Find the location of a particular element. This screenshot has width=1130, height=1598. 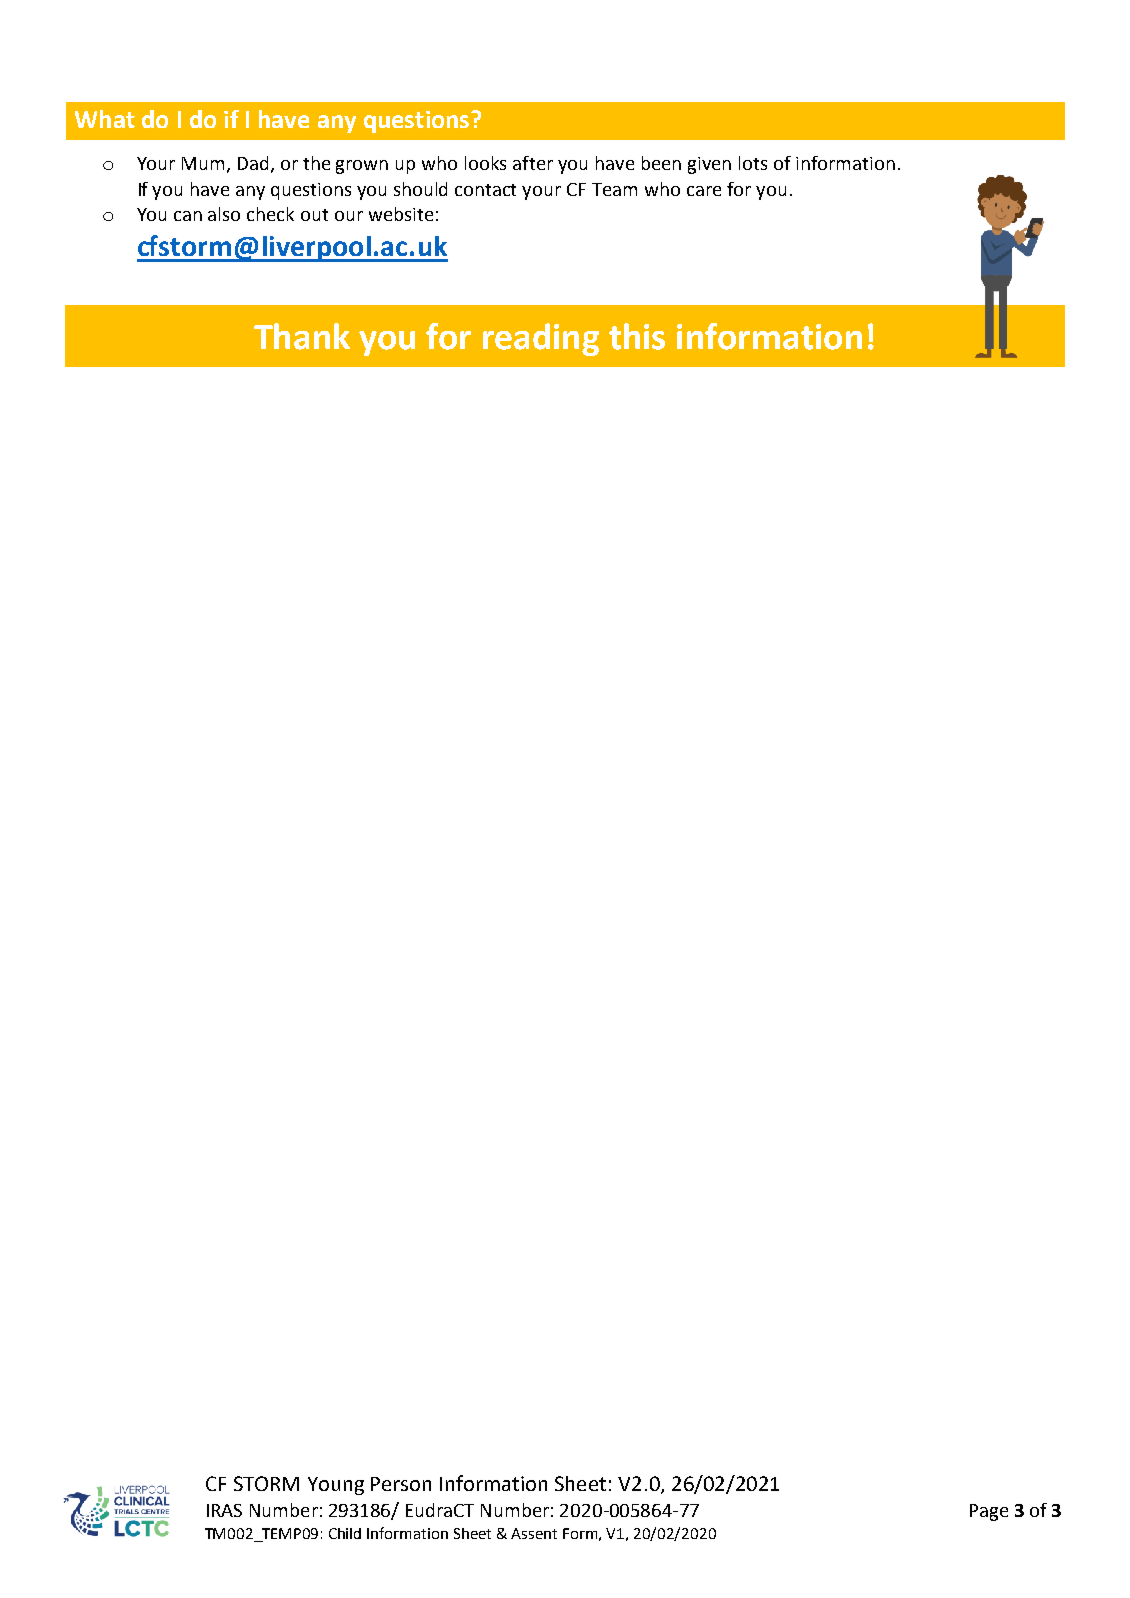

website is located at coordinates (401, 214).
